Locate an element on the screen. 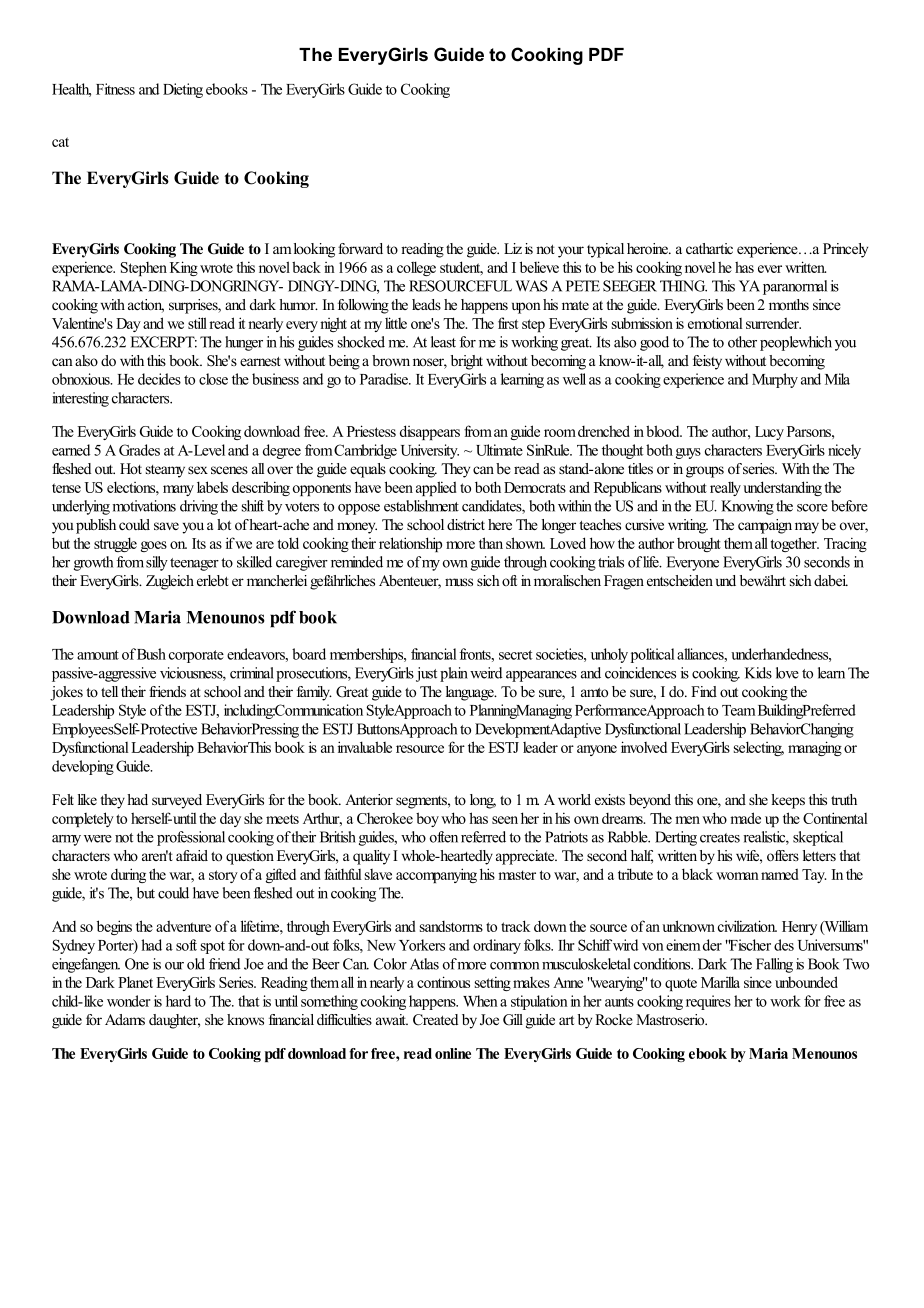  Dieting is located at coordinates (183, 90).
